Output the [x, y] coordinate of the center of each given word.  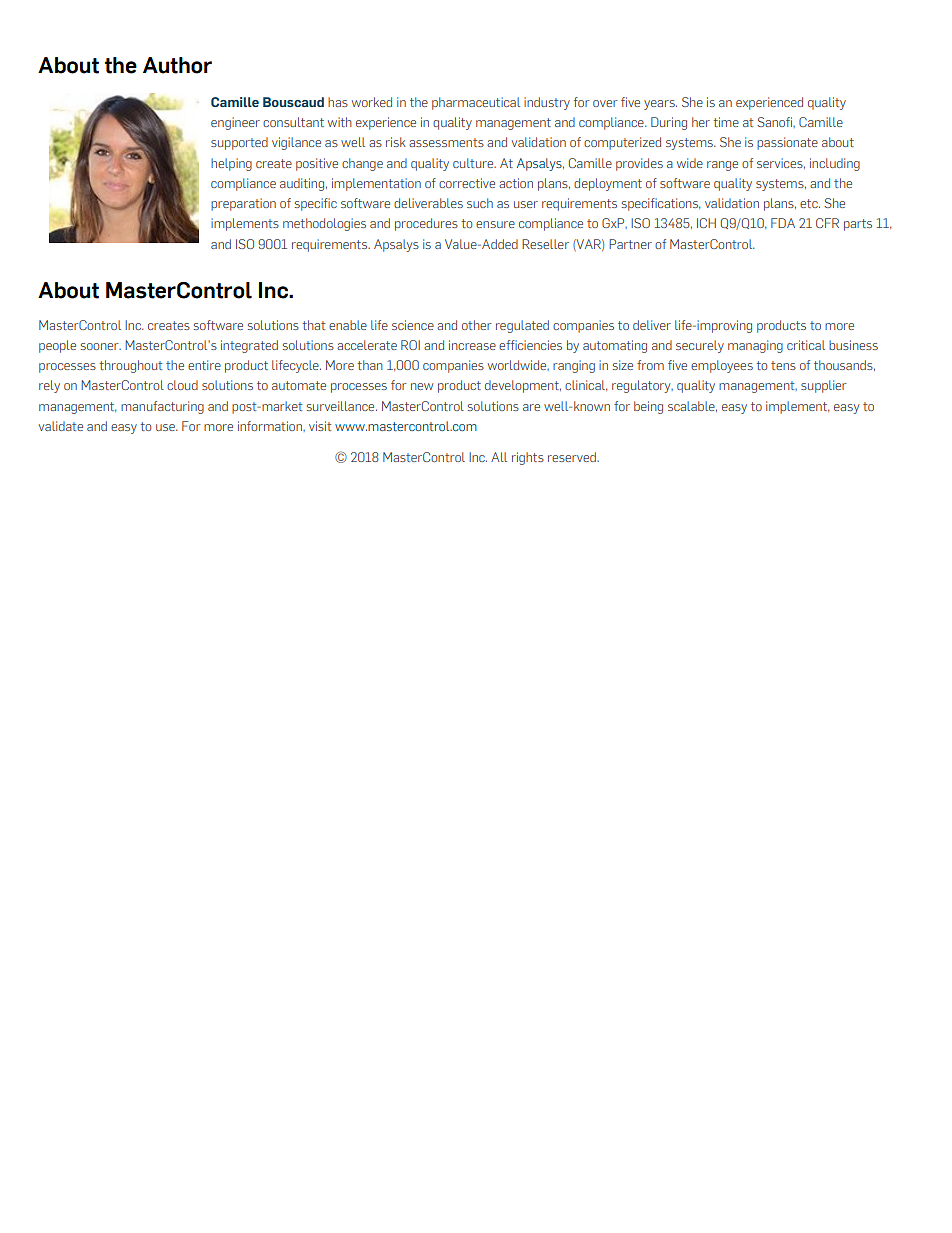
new [422, 386]
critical [806, 345]
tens [783, 365]
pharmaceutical [476, 103]
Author [177, 65]
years [660, 105]
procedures [426, 224]
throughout [130, 366]
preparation [243, 204]
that [313, 325]
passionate [787, 143]
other [477, 325]
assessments [446, 142]
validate [61, 426]
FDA [783, 223]
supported [239, 143]
